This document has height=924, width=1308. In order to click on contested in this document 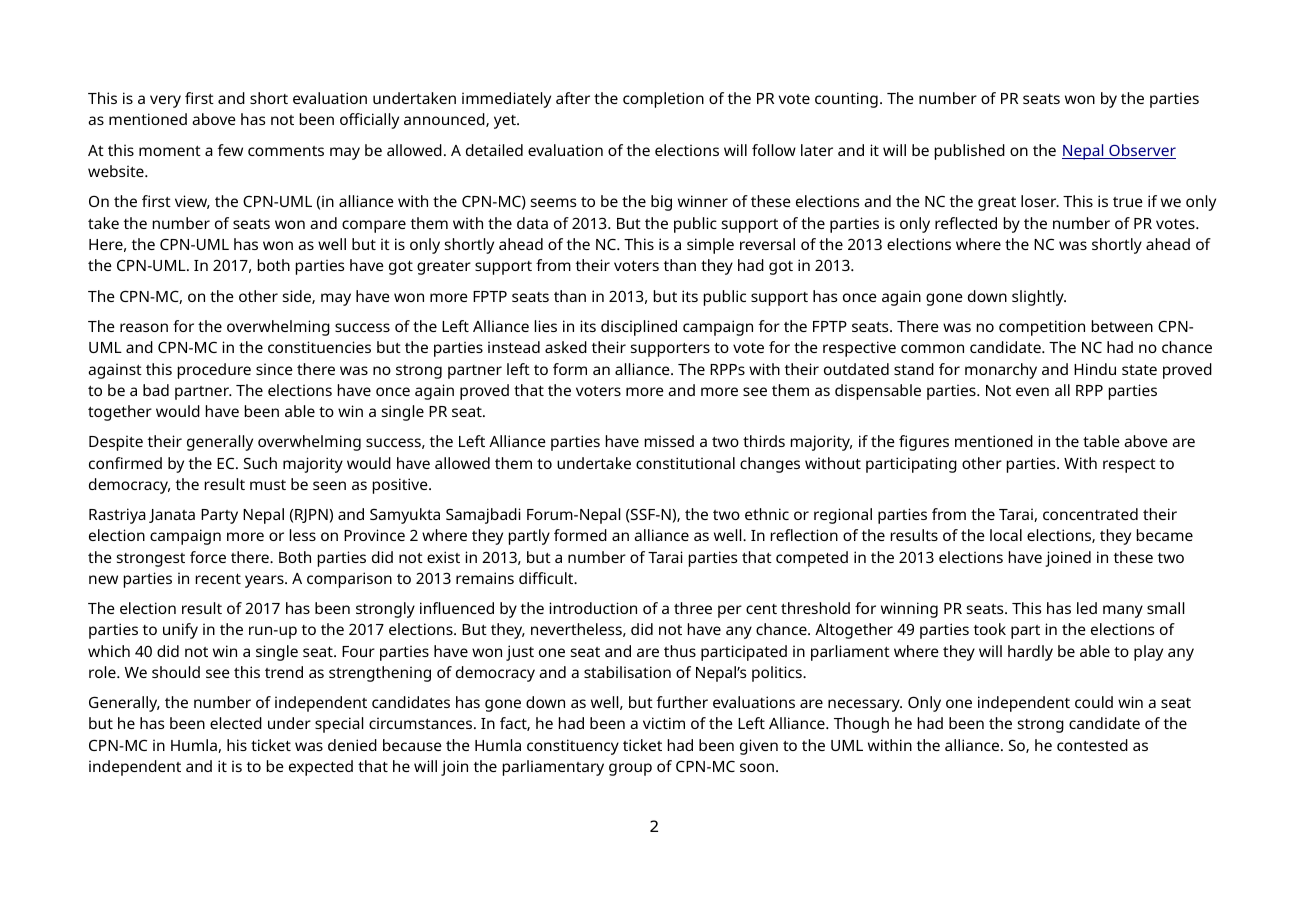, I will do `click(1092, 745)`.
